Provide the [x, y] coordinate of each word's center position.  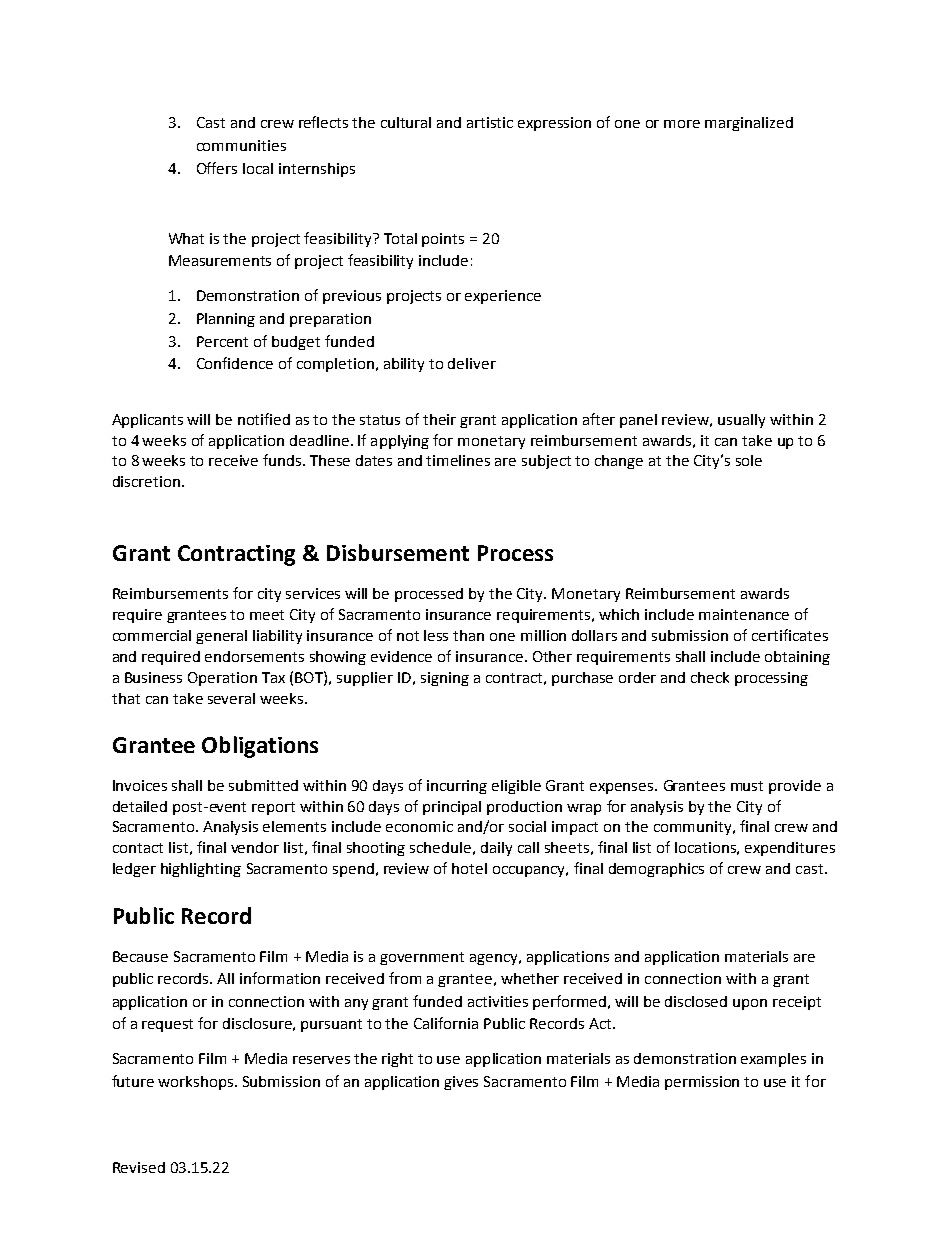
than [468, 635]
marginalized [749, 124]
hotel [469, 868]
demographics [656, 870]
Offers [217, 168]
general [221, 637]
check [710, 677]
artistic [490, 122]
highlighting [201, 870]
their [439, 419]
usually [741, 421]
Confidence [235, 363]
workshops [197, 1083]
